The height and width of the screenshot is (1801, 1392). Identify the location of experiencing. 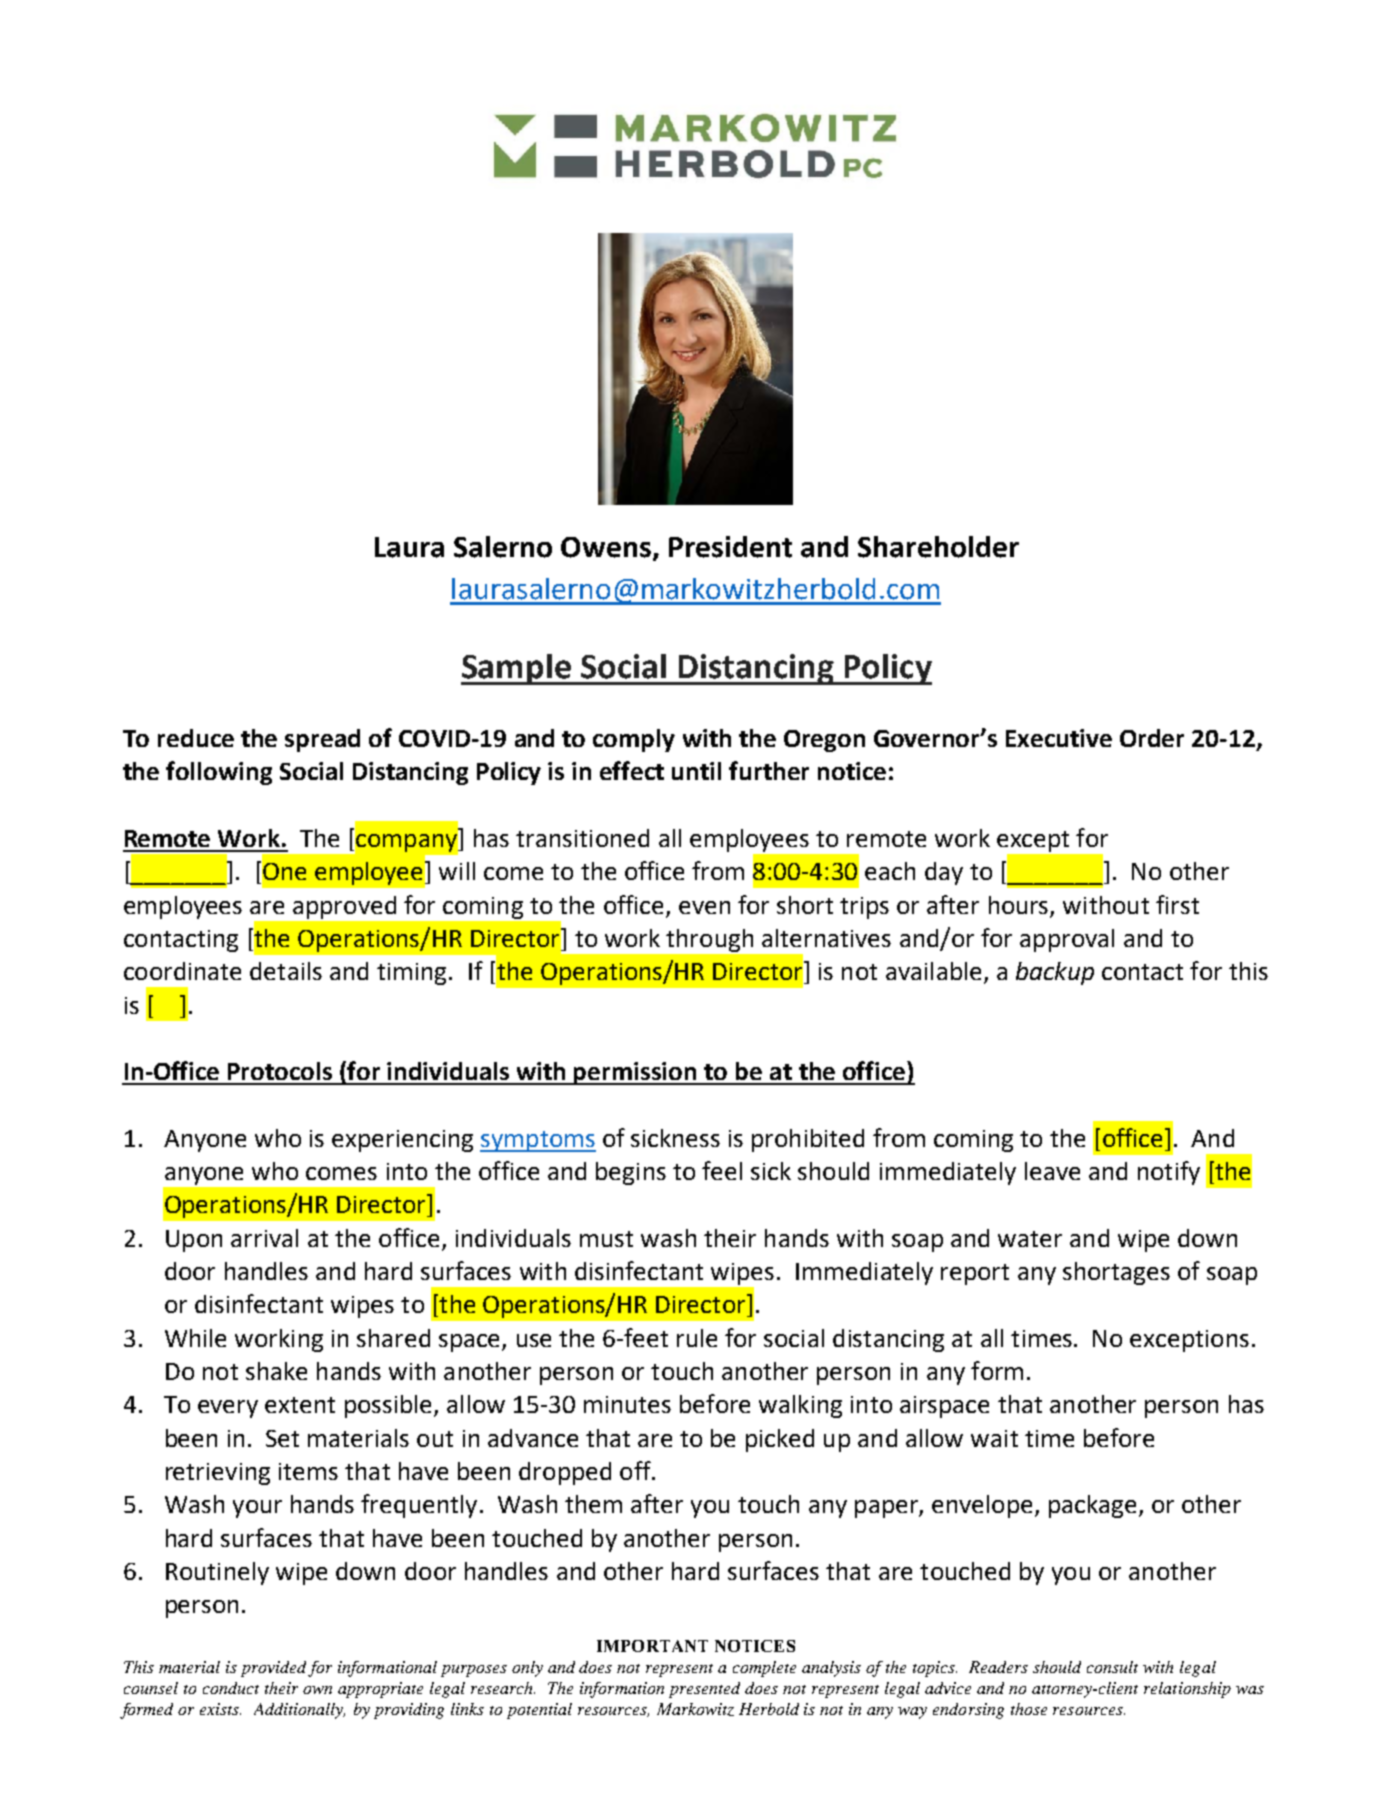
(402, 1141).
